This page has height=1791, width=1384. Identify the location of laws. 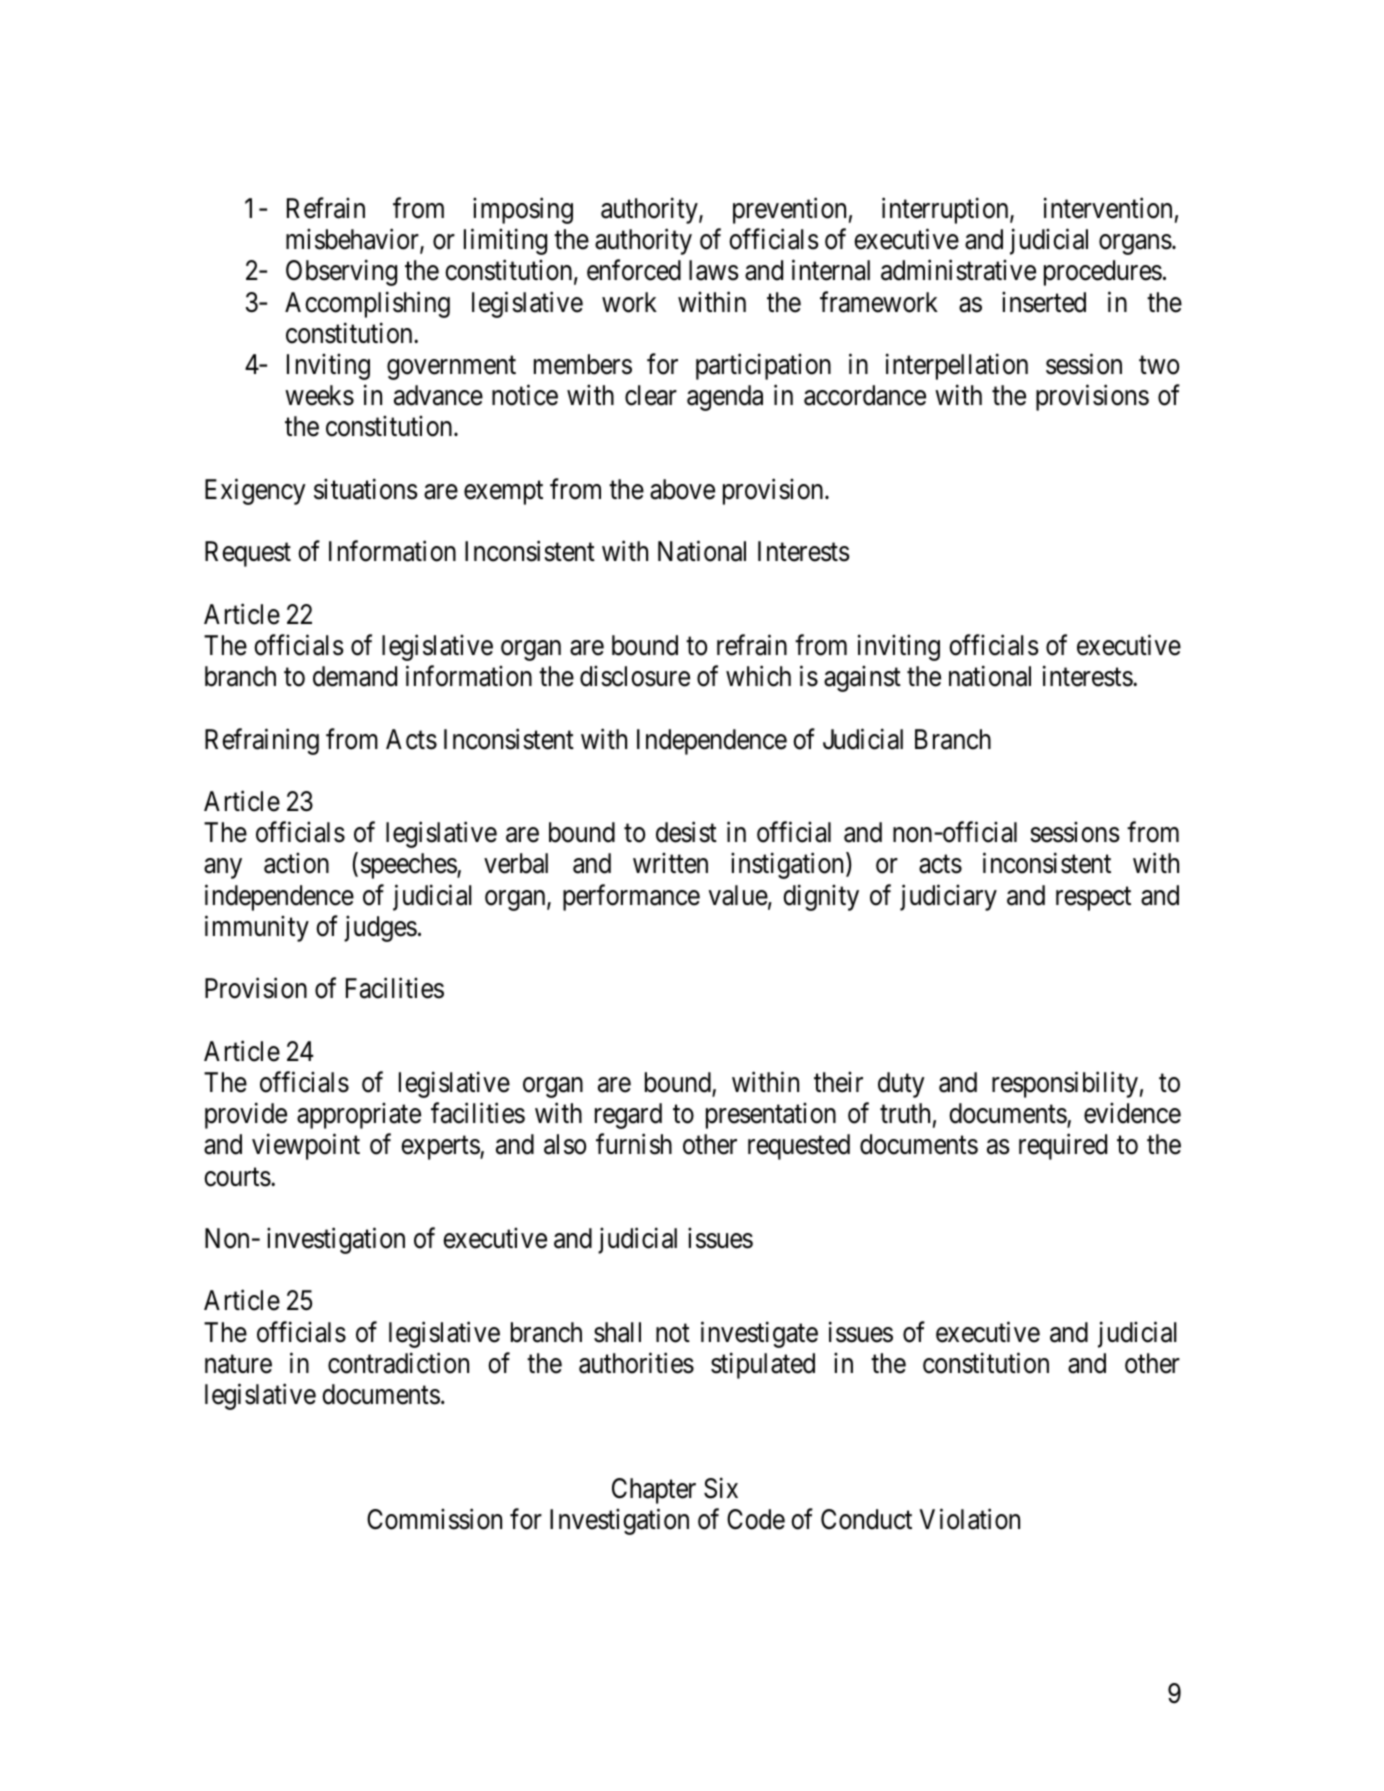
(714, 270).
